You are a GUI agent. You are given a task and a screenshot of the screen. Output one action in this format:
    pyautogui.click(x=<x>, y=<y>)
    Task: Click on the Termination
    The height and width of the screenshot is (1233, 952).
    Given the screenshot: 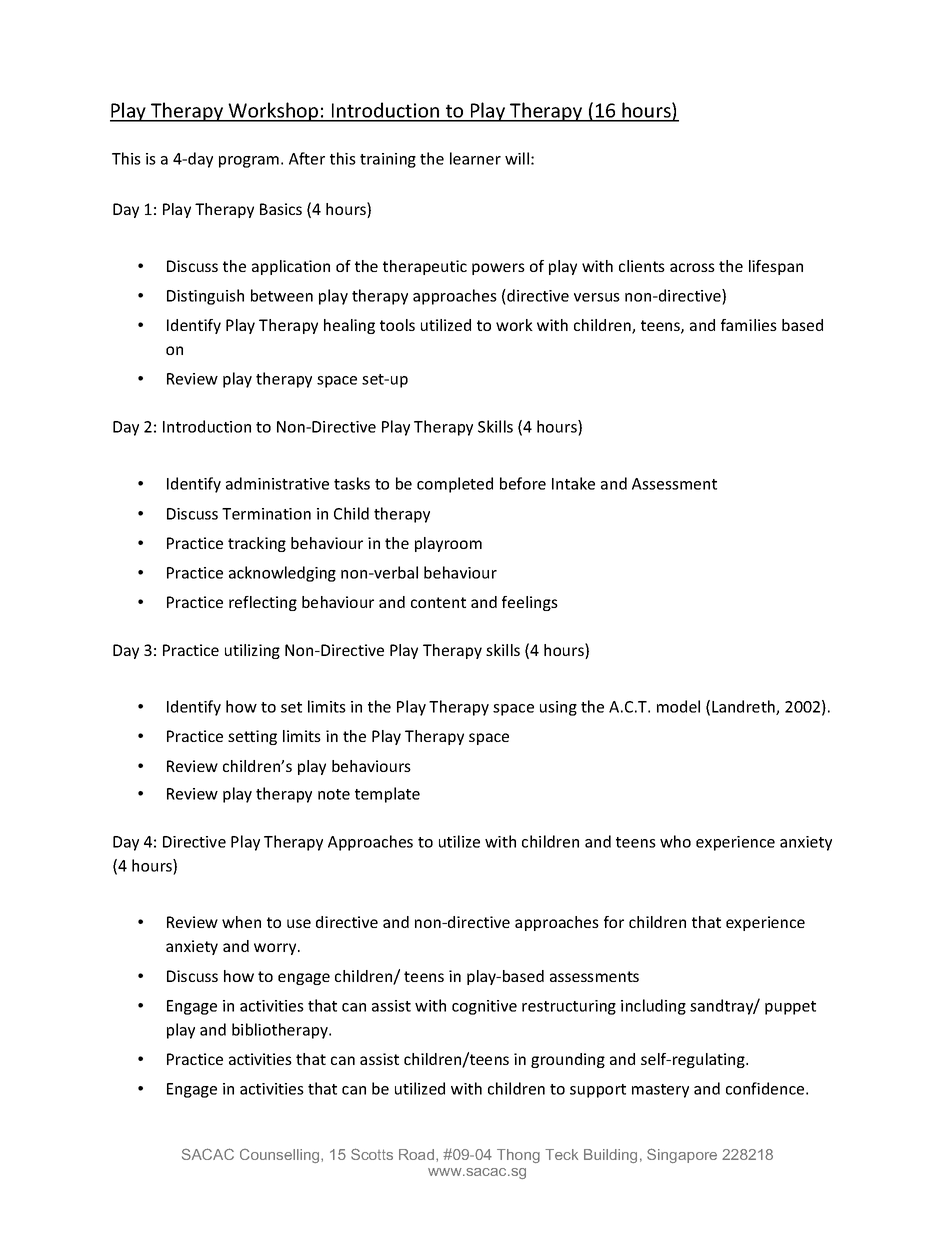 What is the action you would take?
    pyautogui.click(x=266, y=514)
